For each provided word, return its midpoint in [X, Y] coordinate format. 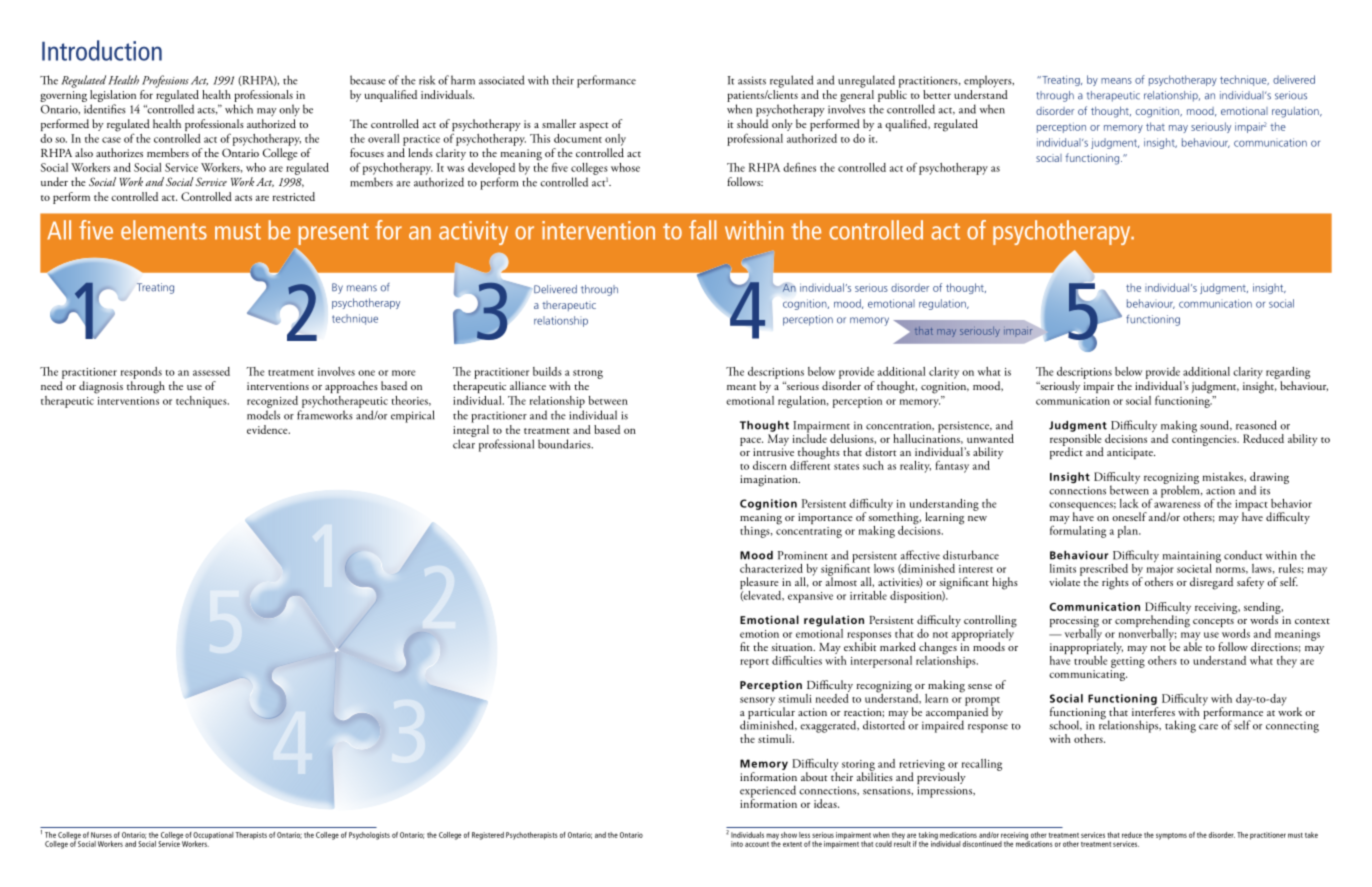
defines [799, 167]
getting [1128, 662]
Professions [165, 81]
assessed [211, 371]
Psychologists [369, 836]
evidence [268, 429]
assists [752, 80]
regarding [1288, 373]
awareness [1177, 505]
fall [703, 230]
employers [989, 81]
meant [741, 387]
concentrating [809, 531]
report [754, 663]
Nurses [101, 835]
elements [164, 230]
